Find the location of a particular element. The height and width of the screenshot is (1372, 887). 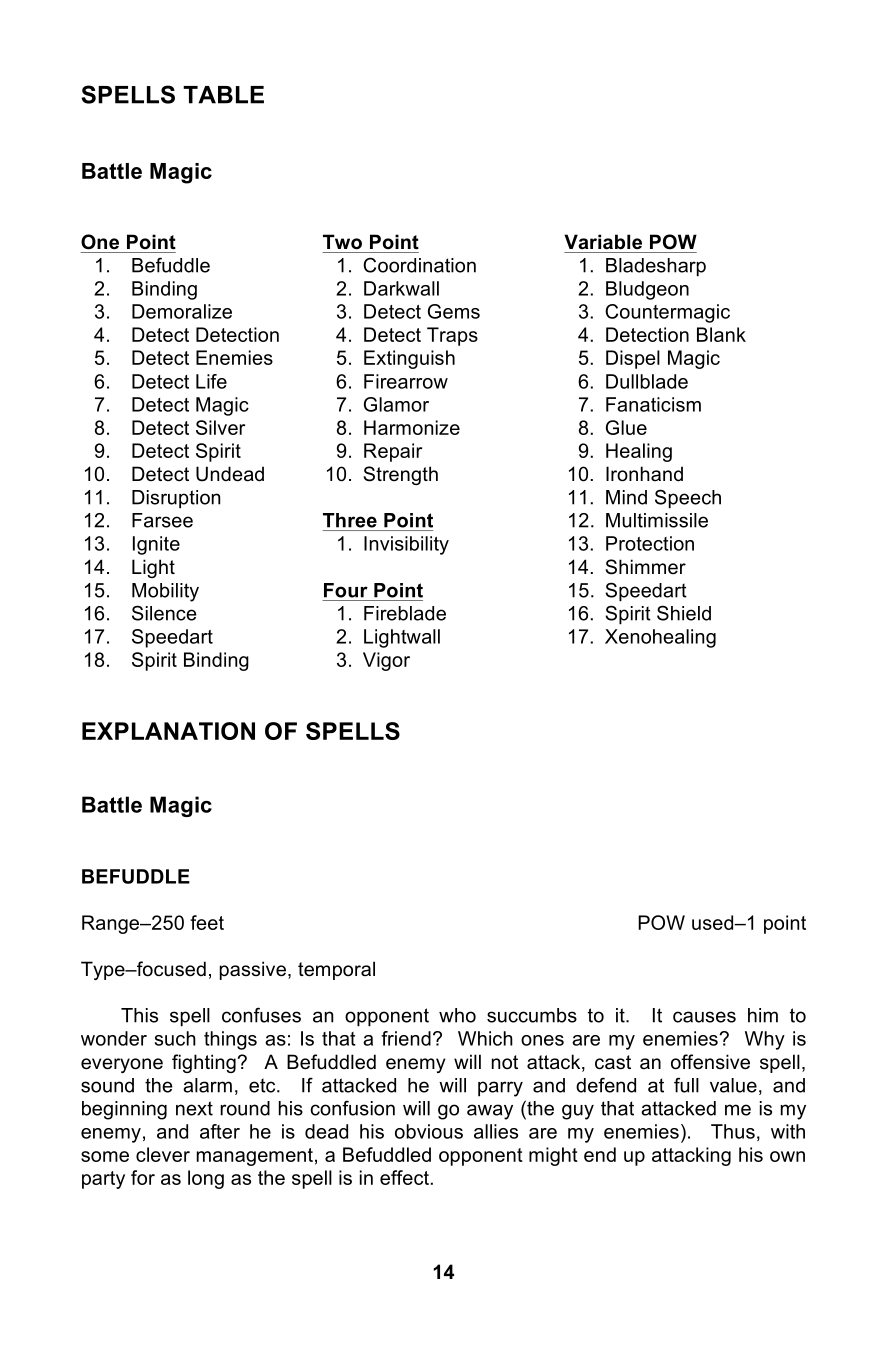

Fireblade is located at coordinates (405, 613).
